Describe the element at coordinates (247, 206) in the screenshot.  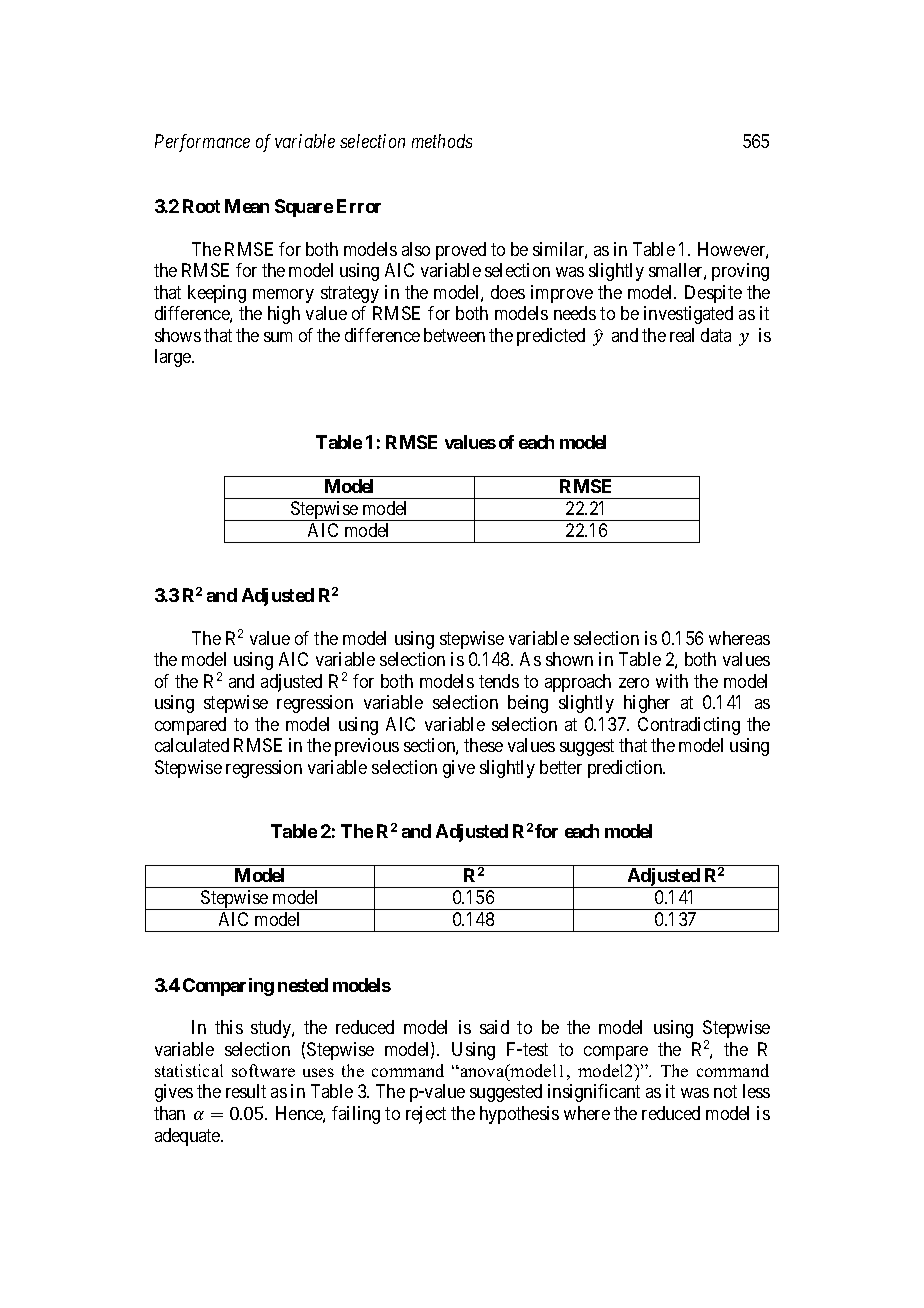
I see `Mean` at that location.
